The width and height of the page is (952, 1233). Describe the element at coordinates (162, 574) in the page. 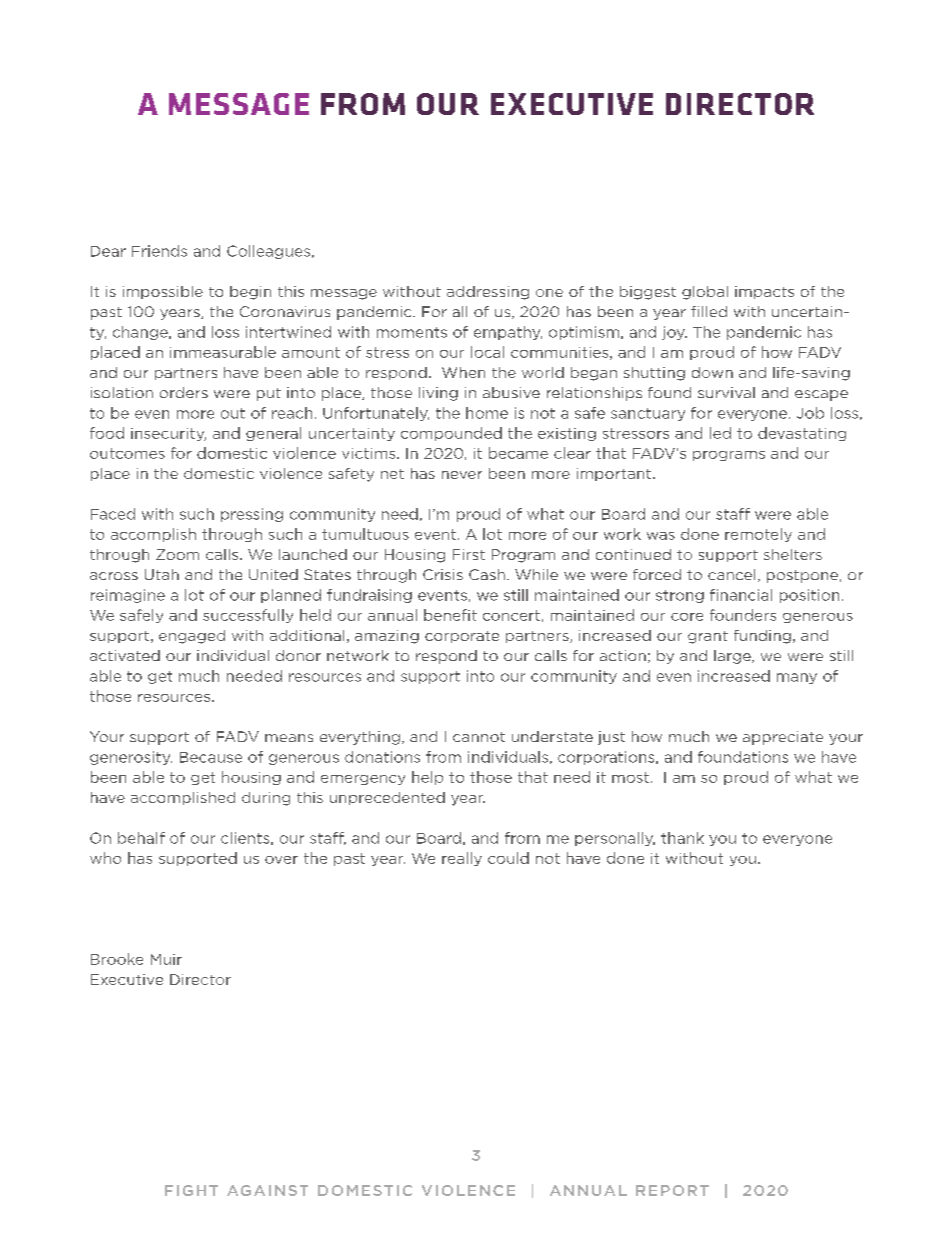

I see `Utah` at that location.
